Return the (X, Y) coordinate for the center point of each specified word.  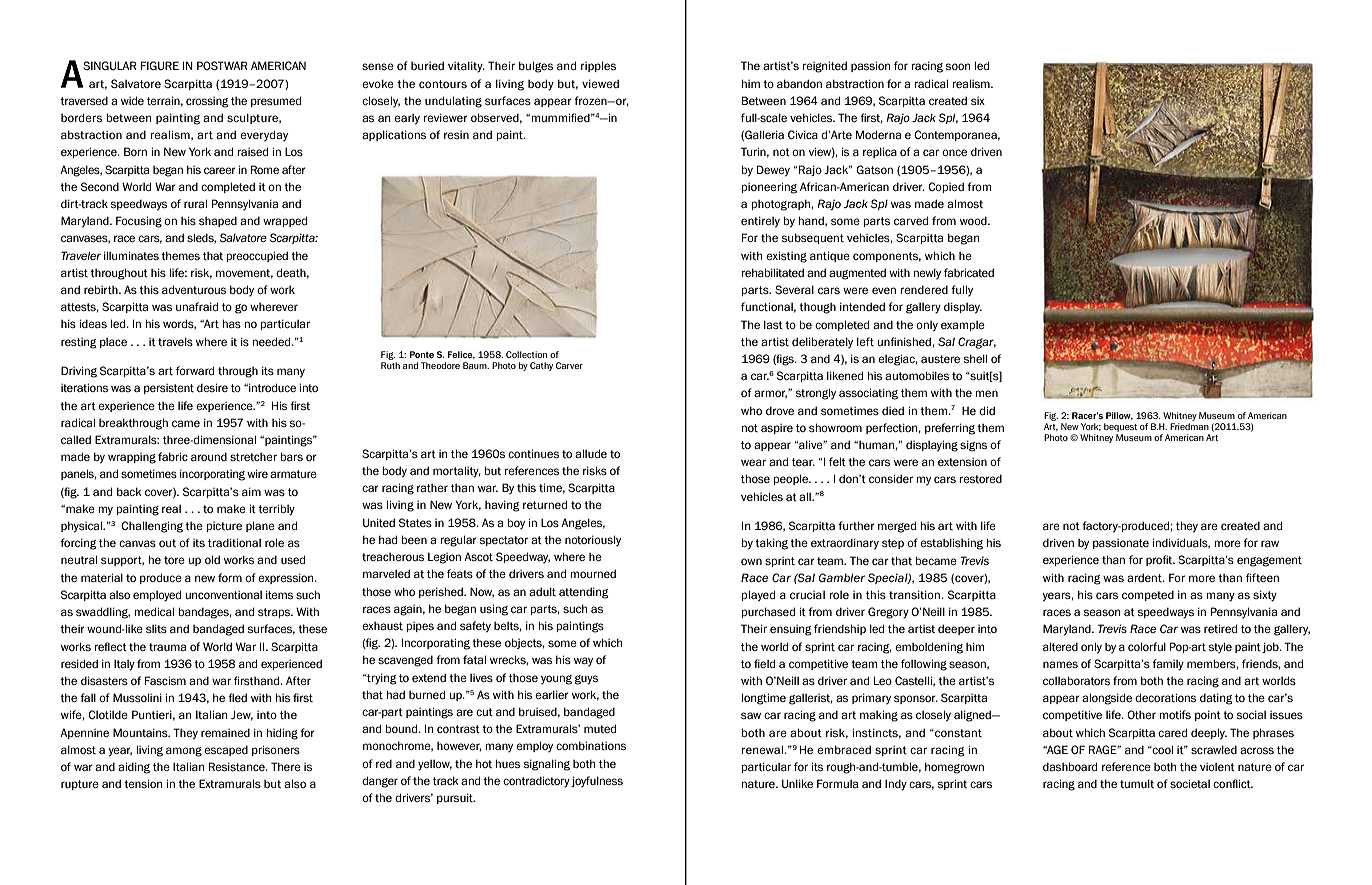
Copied (946, 187)
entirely (760, 222)
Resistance (238, 766)
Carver (569, 365)
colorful (1147, 646)
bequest (1120, 427)
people (792, 479)
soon (958, 66)
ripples (598, 66)
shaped (218, 222)
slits (156, 628)
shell (975, 358)
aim (251, 491)
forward (195, 370)
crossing (207, 102)
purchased (768, 612)
